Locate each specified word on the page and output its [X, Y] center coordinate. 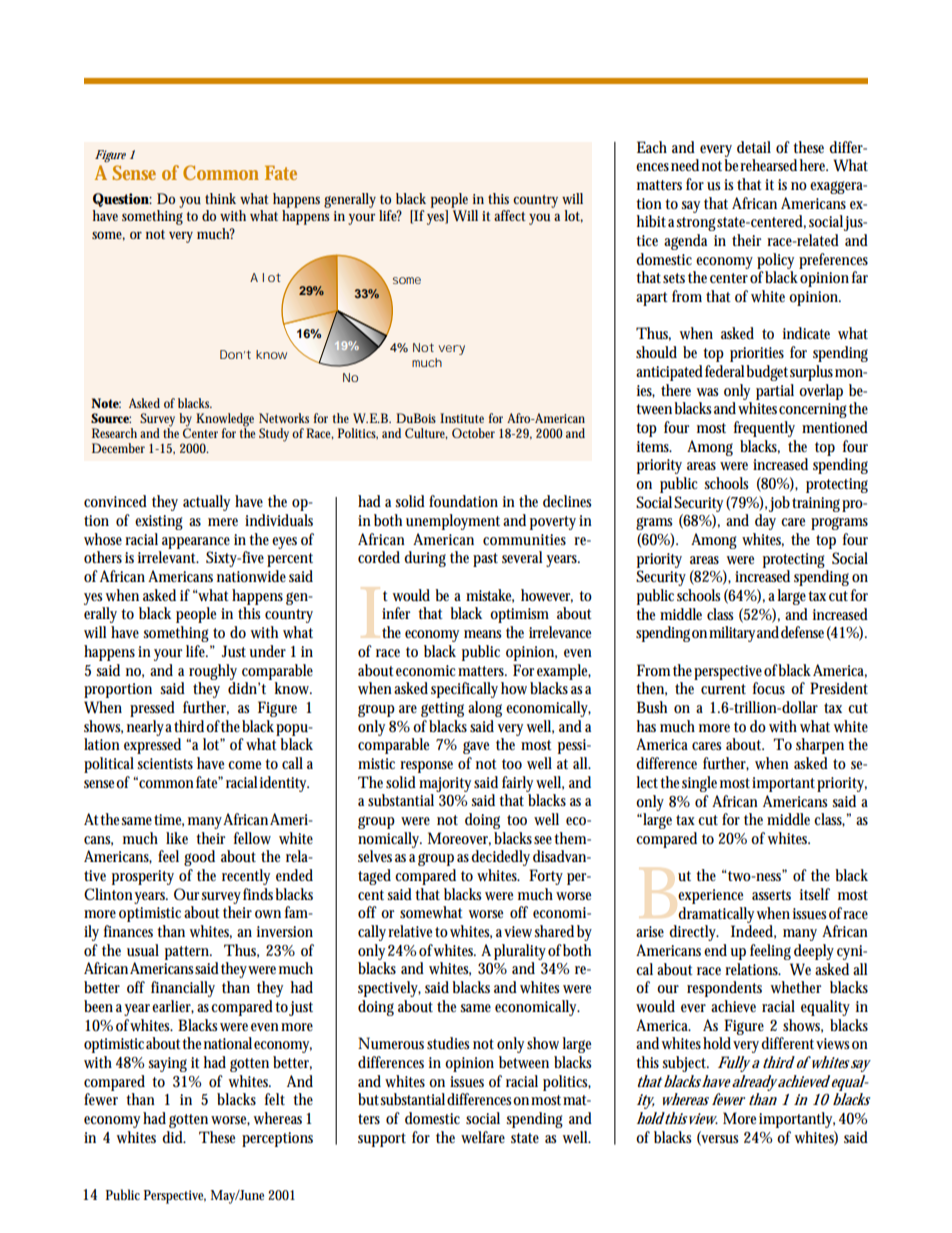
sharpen [820, 746]
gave [476, 747]
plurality [520, 952]
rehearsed [768, 165]
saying [167, 1064]
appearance [196, 543]
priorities [757, 354]
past [485, 560]
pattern [188, 953]
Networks [284, 418]
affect [510, 215]
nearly [145, 728]
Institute [462, 418]
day [765, 522]
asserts [771, 895]
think [220, 198]
